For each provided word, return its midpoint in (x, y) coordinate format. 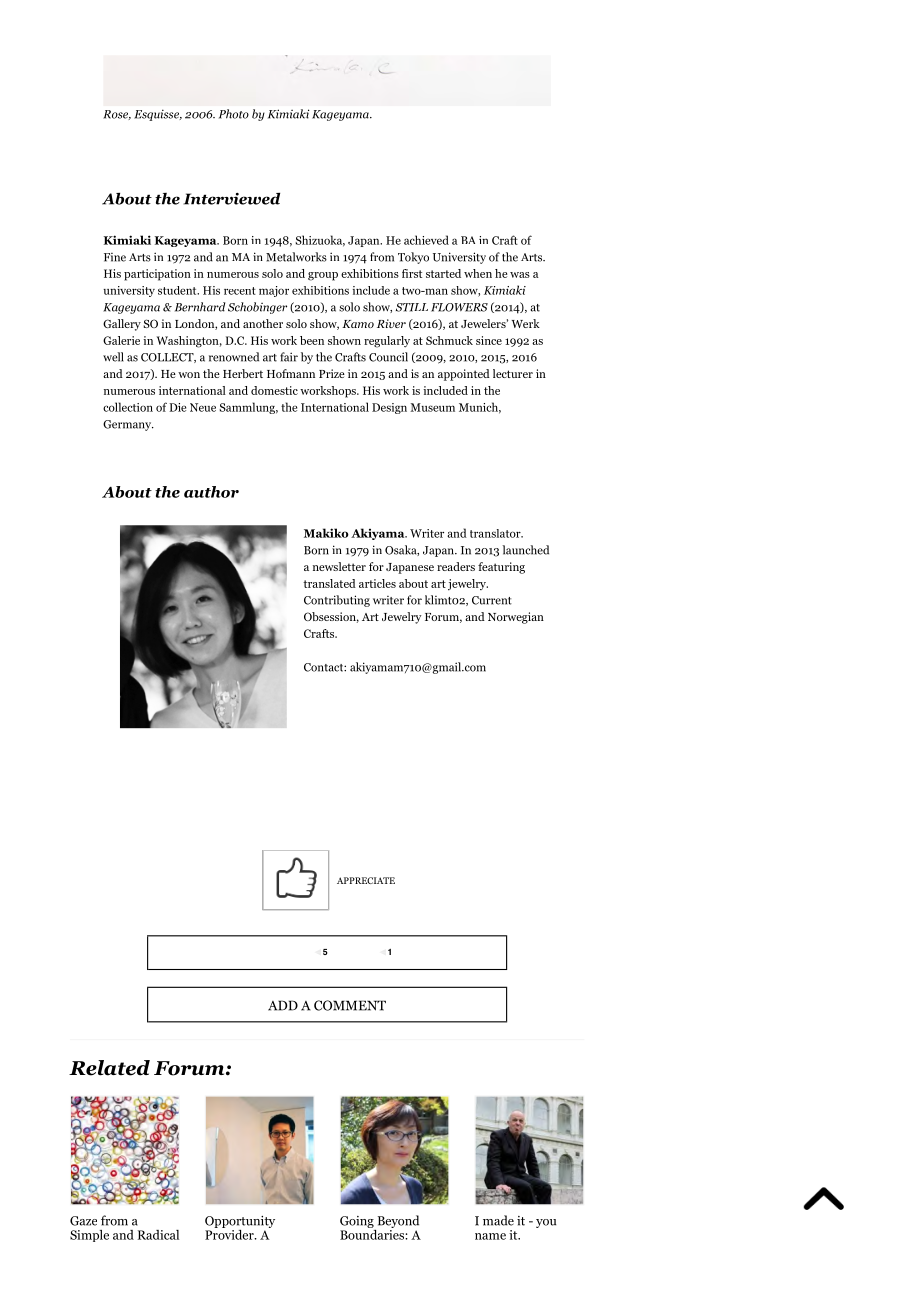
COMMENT (350, 1005)
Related (109, 1068)
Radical (158, 1235)
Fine (115, 257)
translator (496, 533)
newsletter (339, 566)
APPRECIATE (366, 880)
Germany (128, 425)
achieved (426, 240)
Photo (234, 114)
